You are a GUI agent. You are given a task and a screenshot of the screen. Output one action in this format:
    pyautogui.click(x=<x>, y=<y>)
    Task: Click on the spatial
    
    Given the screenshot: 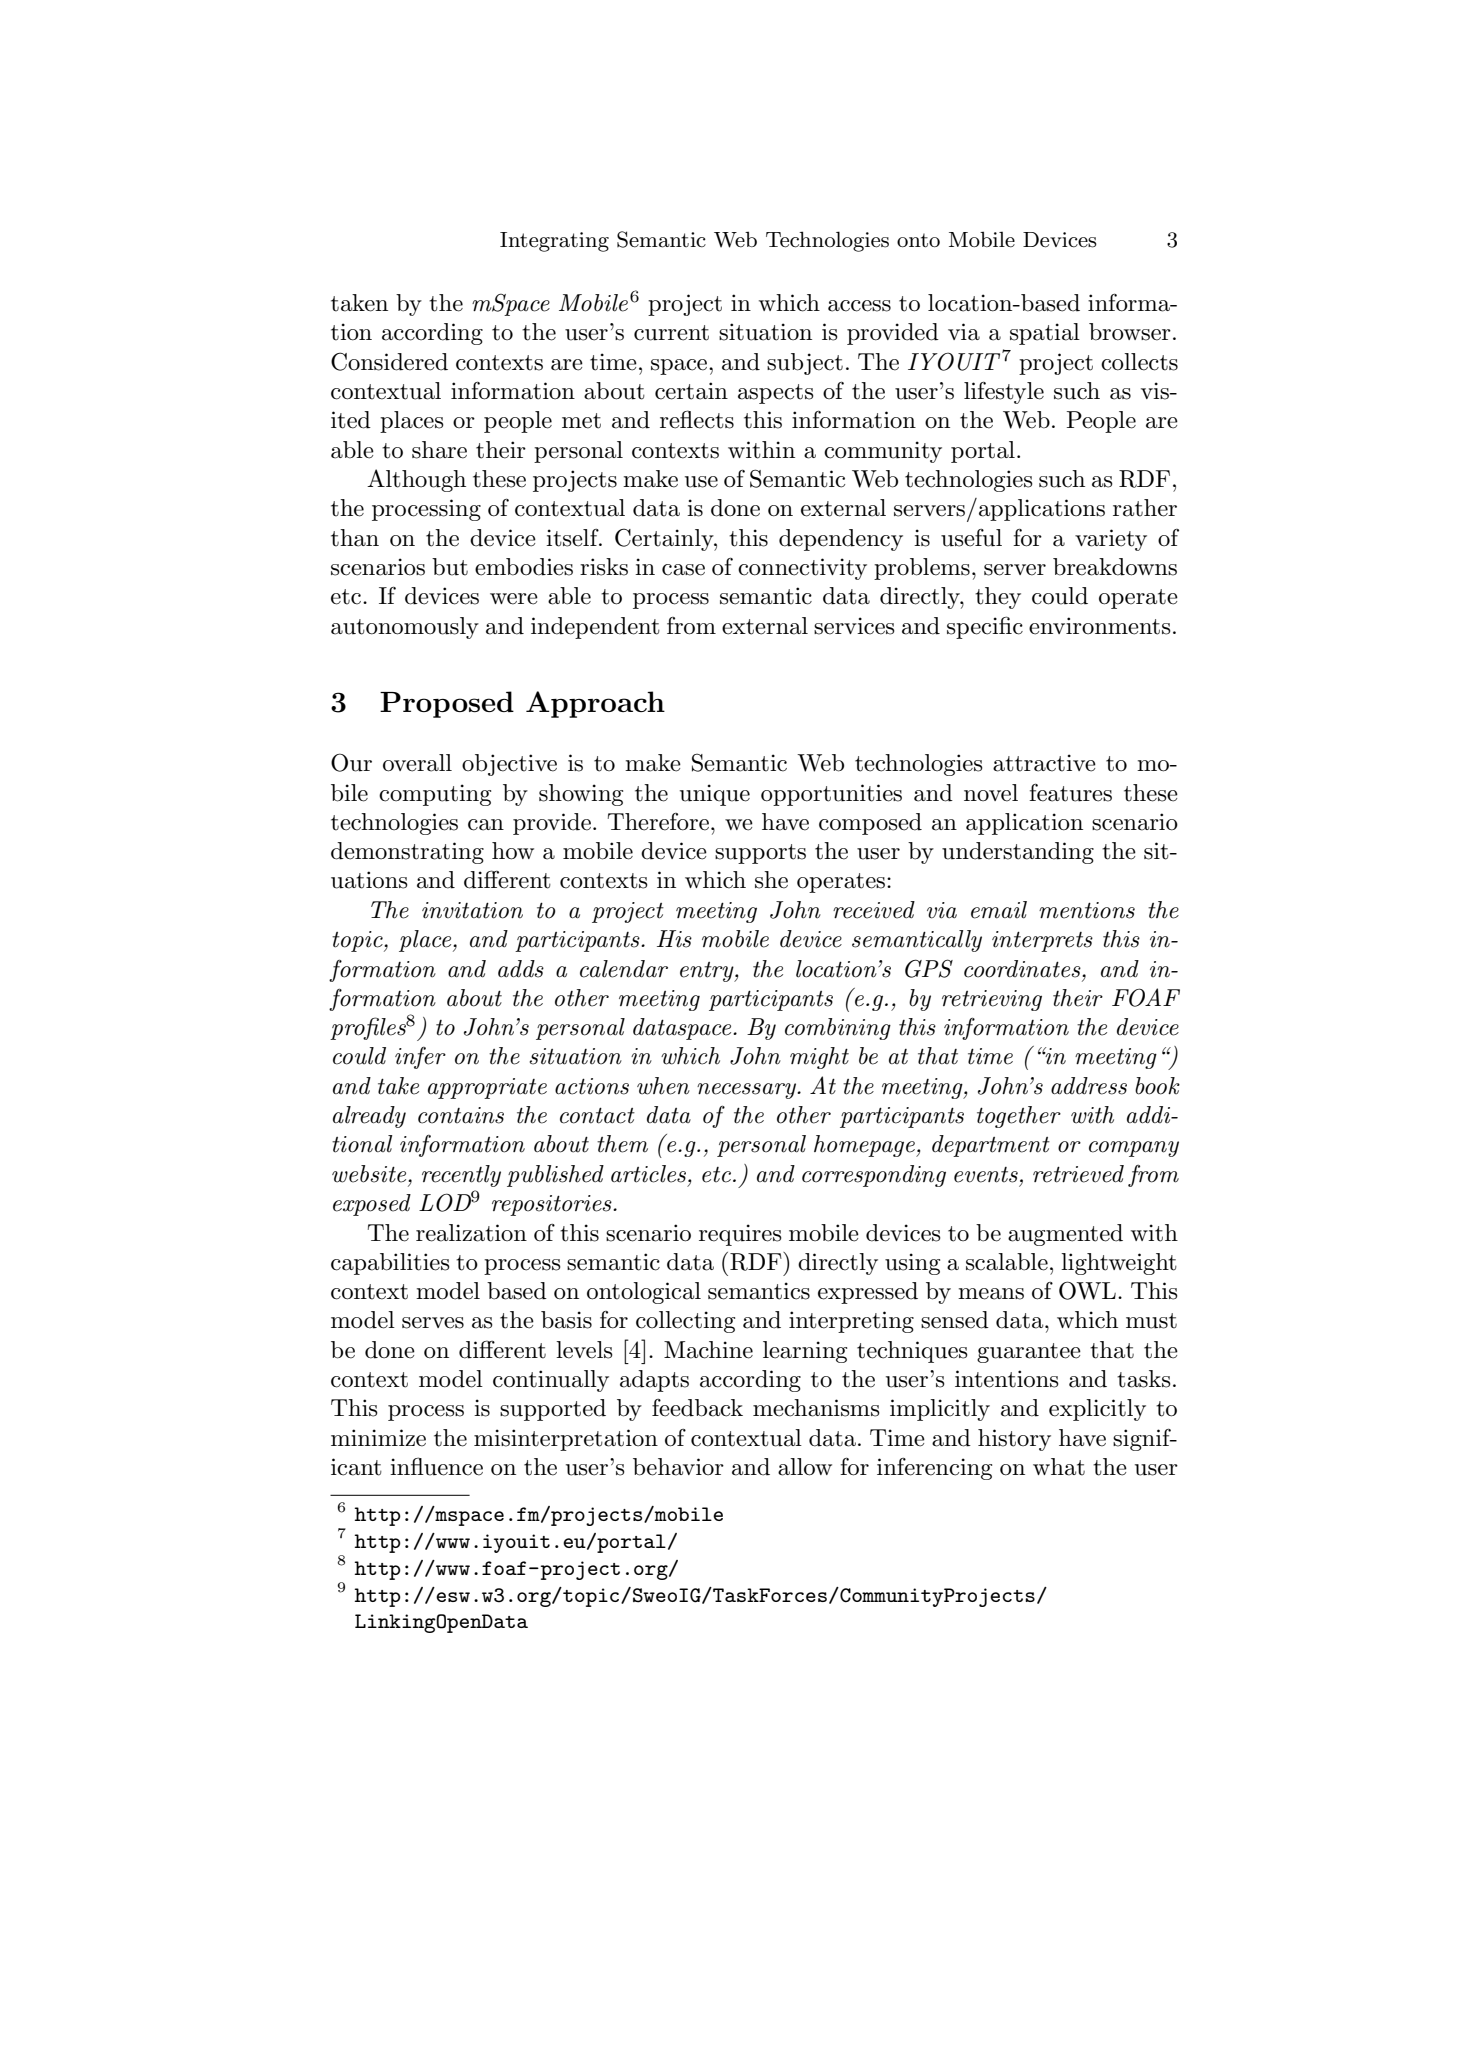 What is the action you would take?
    pyautogui.click(x=1045, y=334)
